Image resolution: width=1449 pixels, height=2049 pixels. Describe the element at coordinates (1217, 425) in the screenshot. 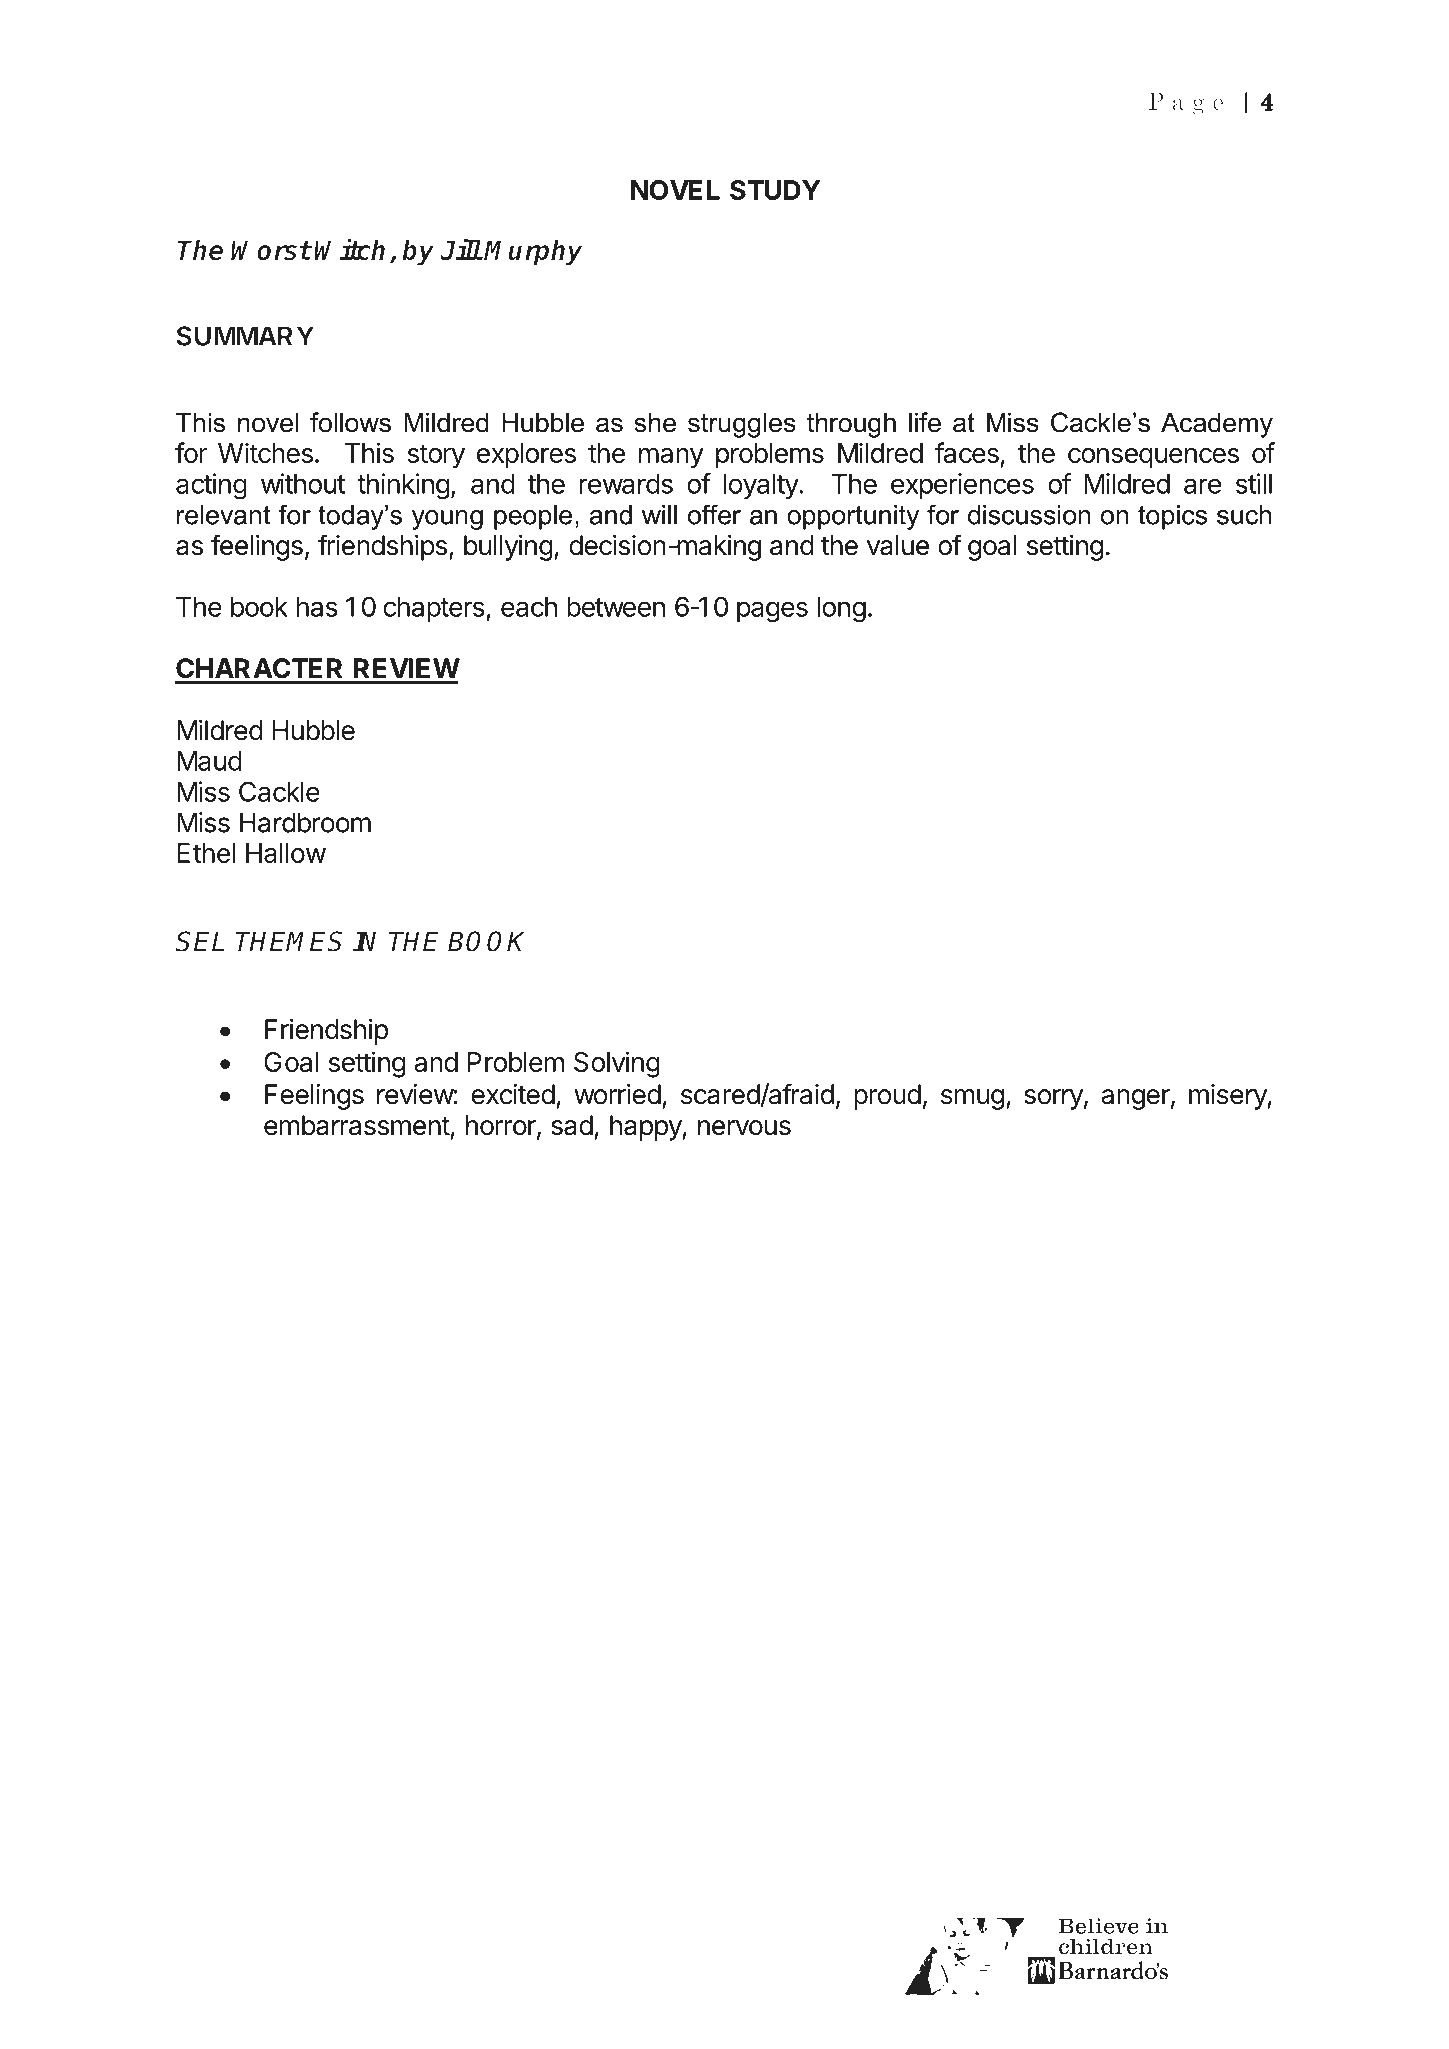

I see `Academy` at that location.
